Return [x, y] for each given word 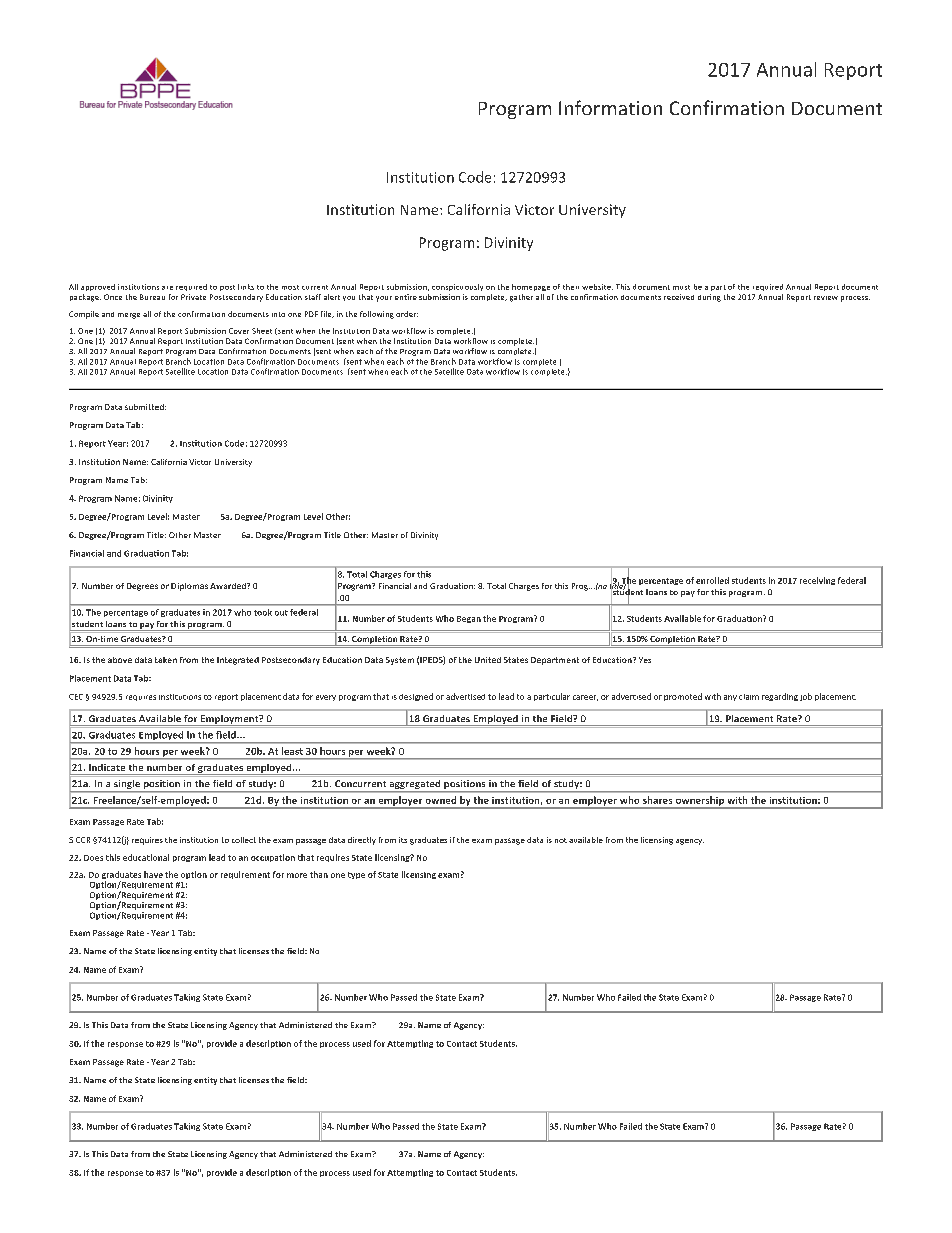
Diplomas [189, 587]
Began [469, 619]
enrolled [712, 580]
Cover [239, 331]
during [709, 298]
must [681, 287]
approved [98, 287]
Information [610, 107]
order [407, 314]
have [153, 874]
